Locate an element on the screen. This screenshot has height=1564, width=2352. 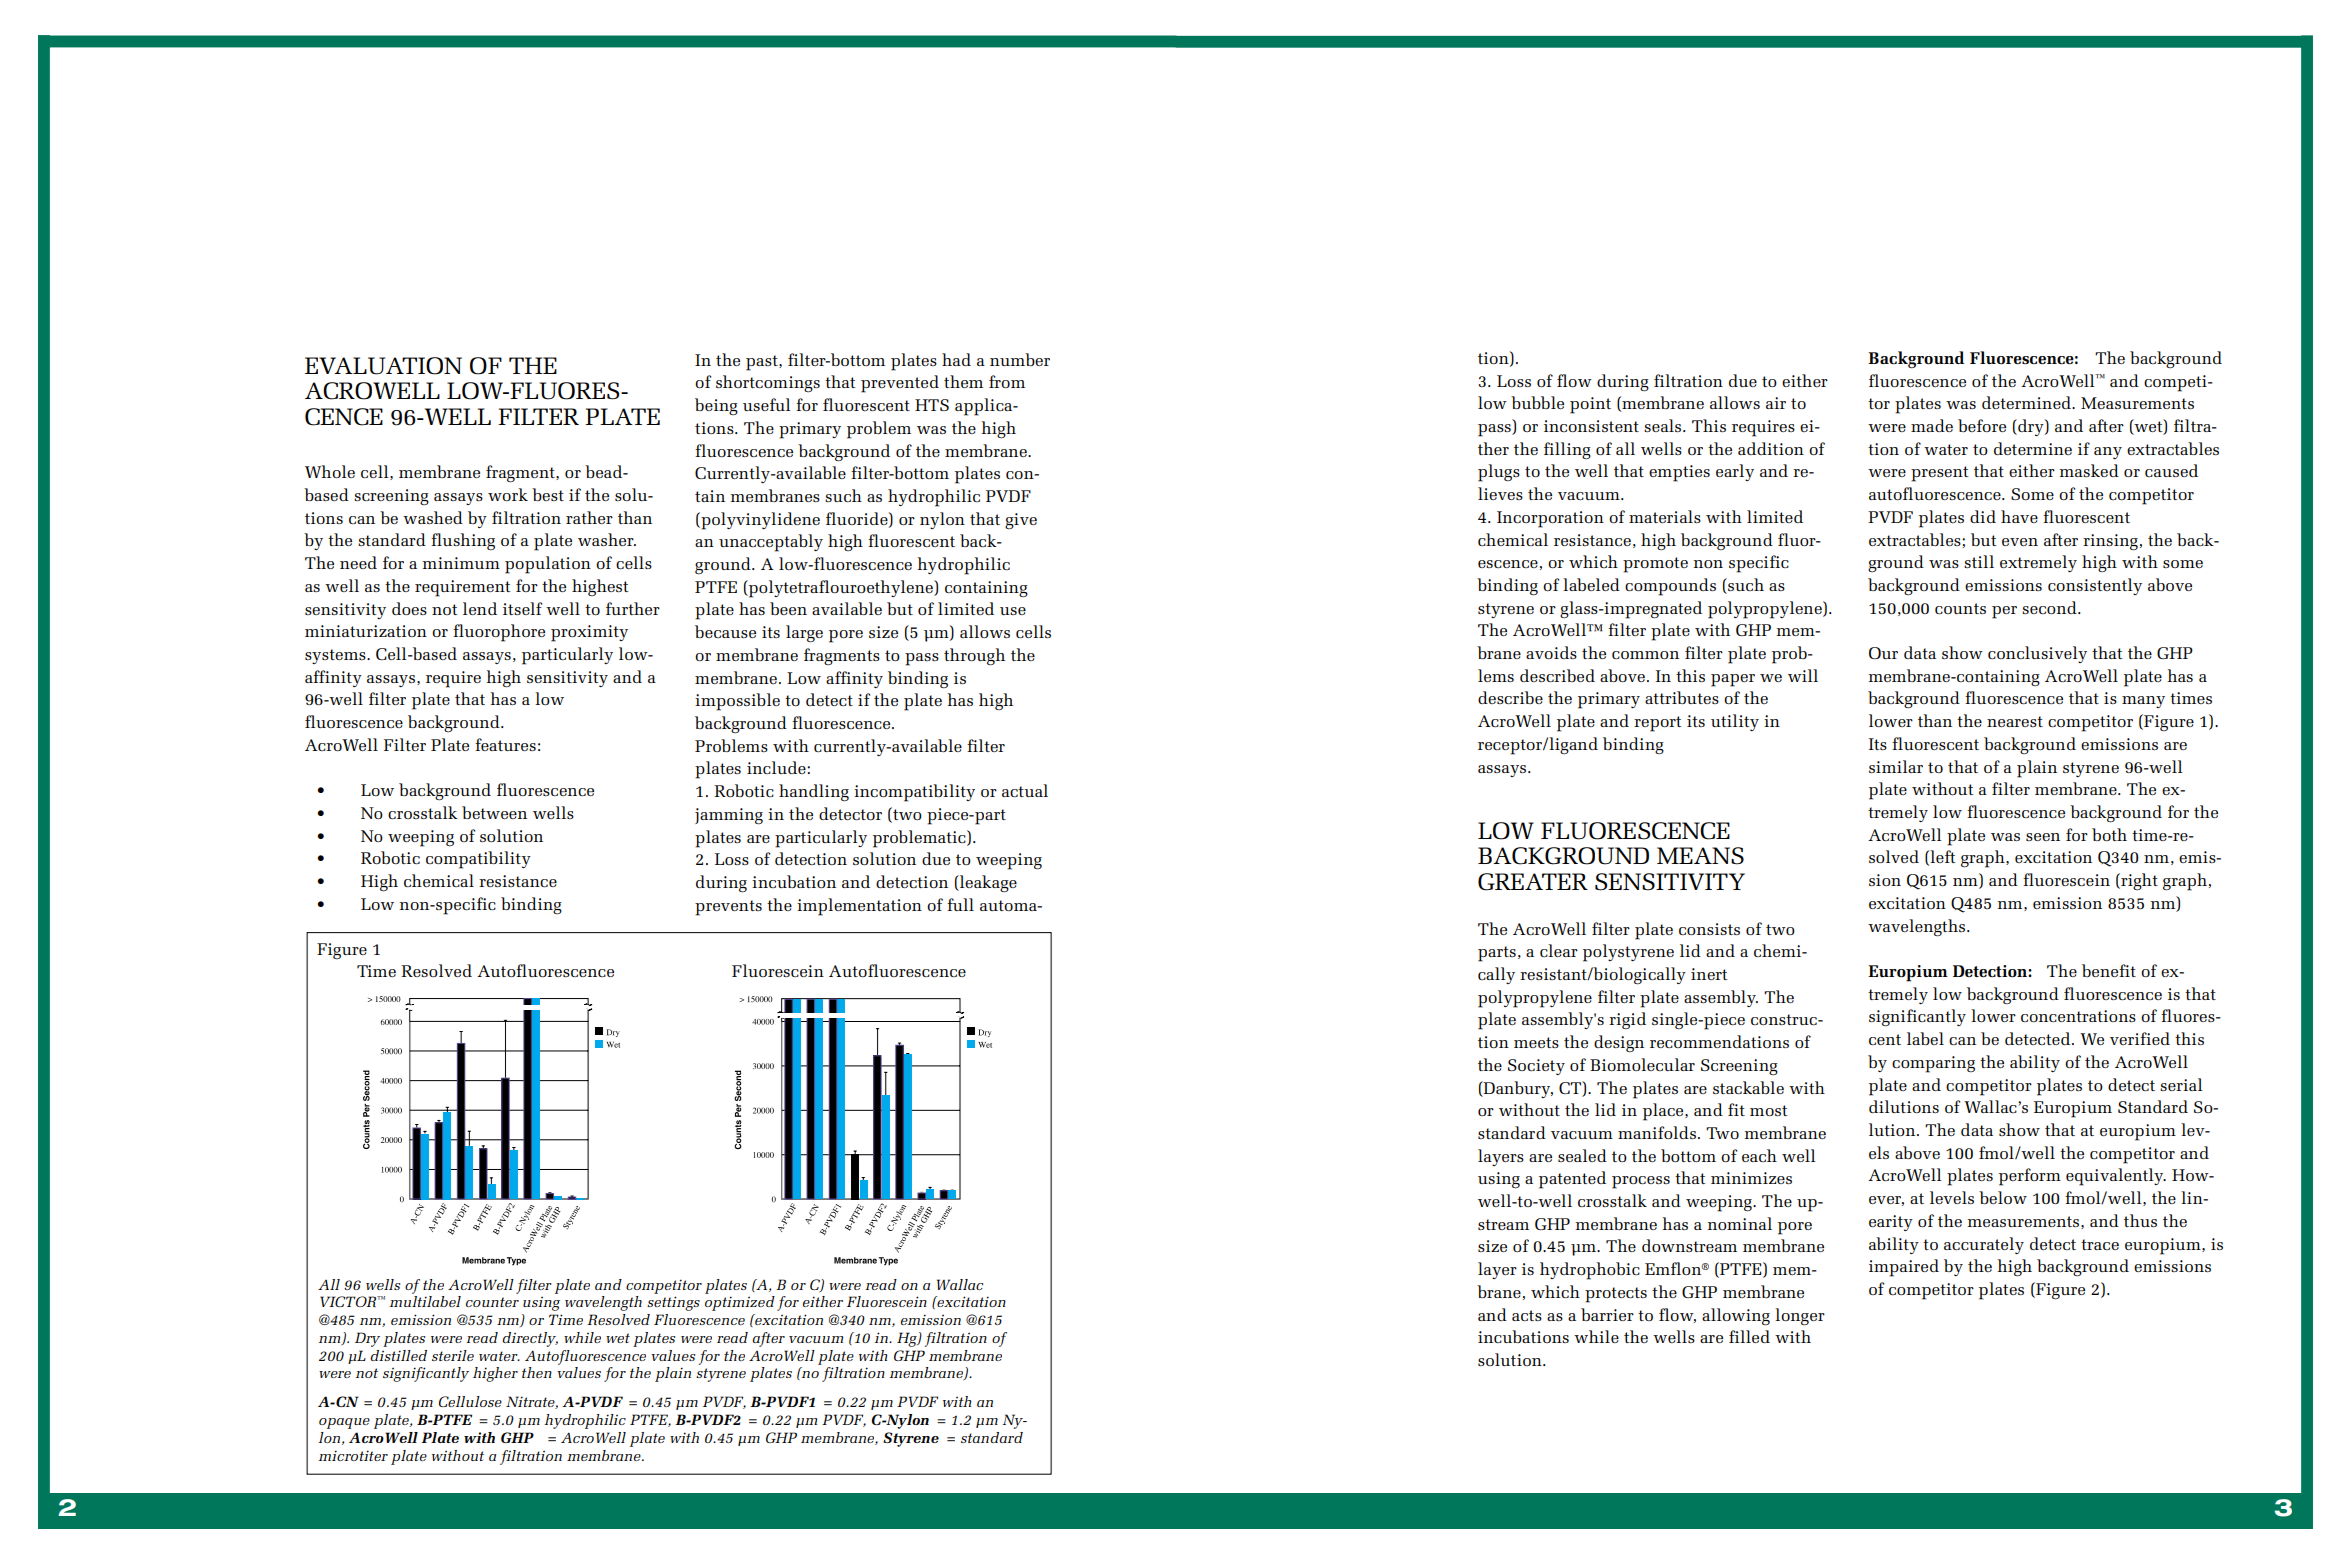
between is located at coordinates (494, 812).
